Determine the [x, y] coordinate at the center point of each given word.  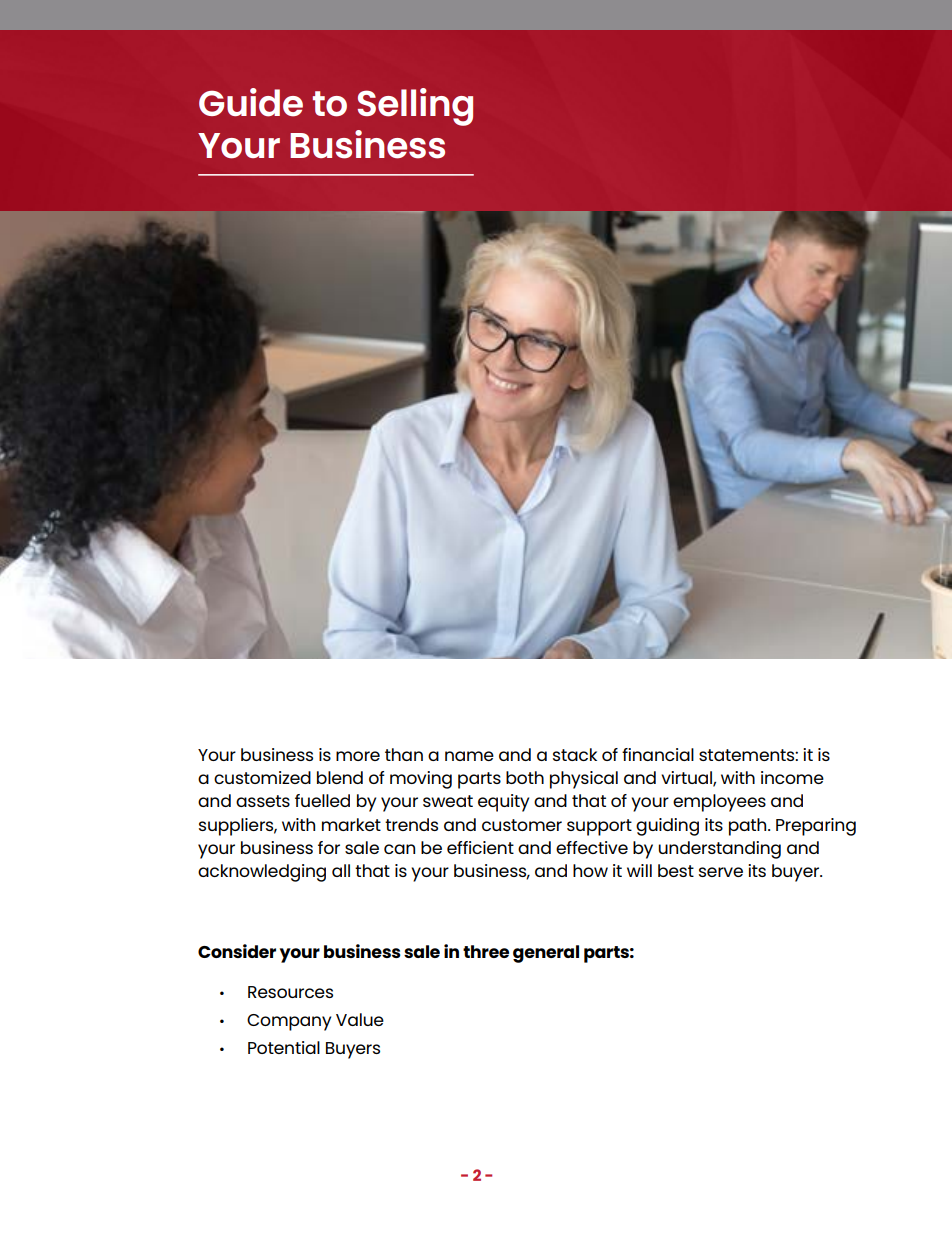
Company [289, 1022]
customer [522, 825]
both [525, 777]
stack [575, 754]
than [404, 754]
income [792, 777]
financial [658, 754]
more [358, 756]
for [329, 847]
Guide [251, 102]
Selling [415, 107]
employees [719, 803]
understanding [719, 850]
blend [340, 777]
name [469, 756]
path [749, 827]
